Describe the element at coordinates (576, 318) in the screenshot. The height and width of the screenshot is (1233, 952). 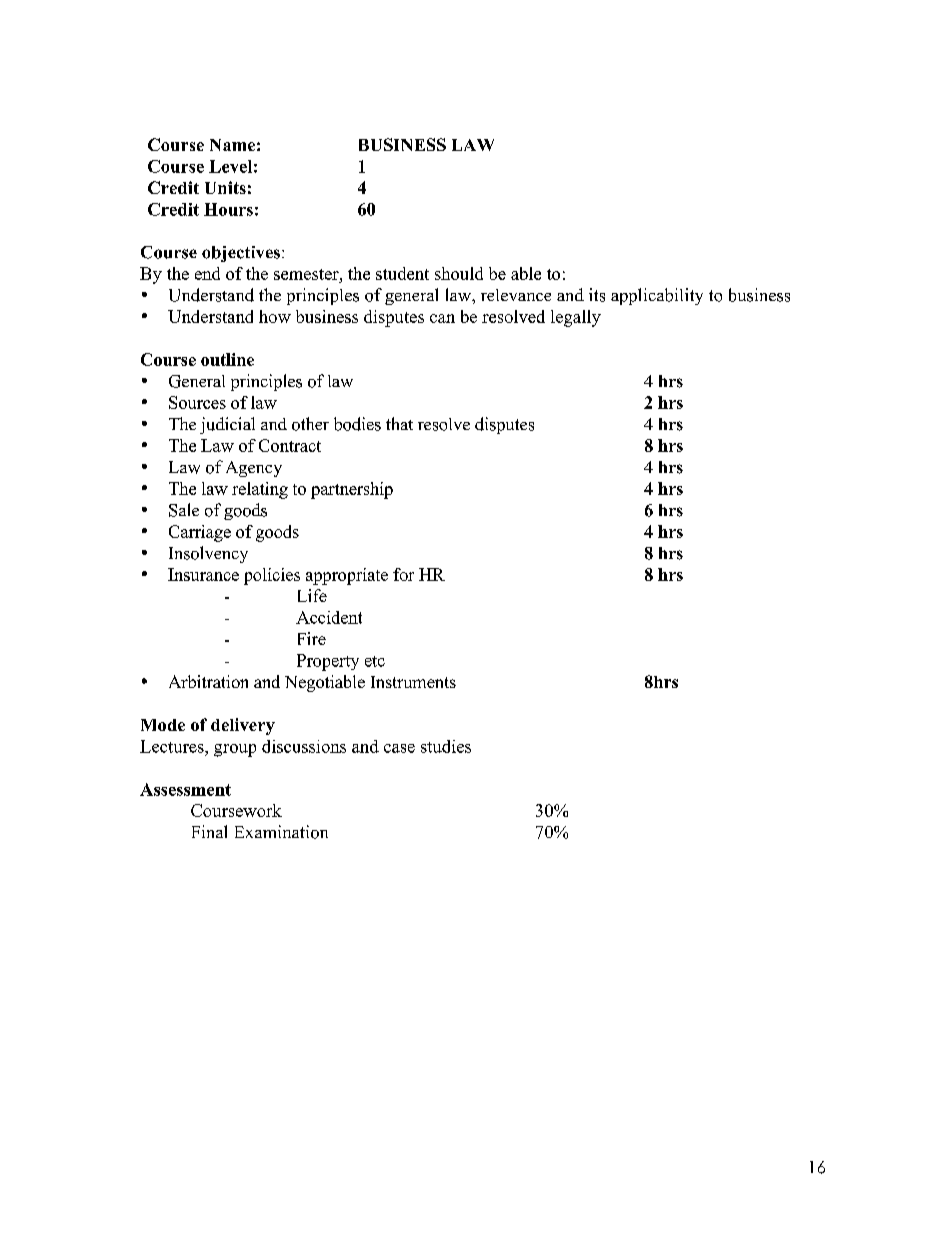
I see `legally` at that location.
